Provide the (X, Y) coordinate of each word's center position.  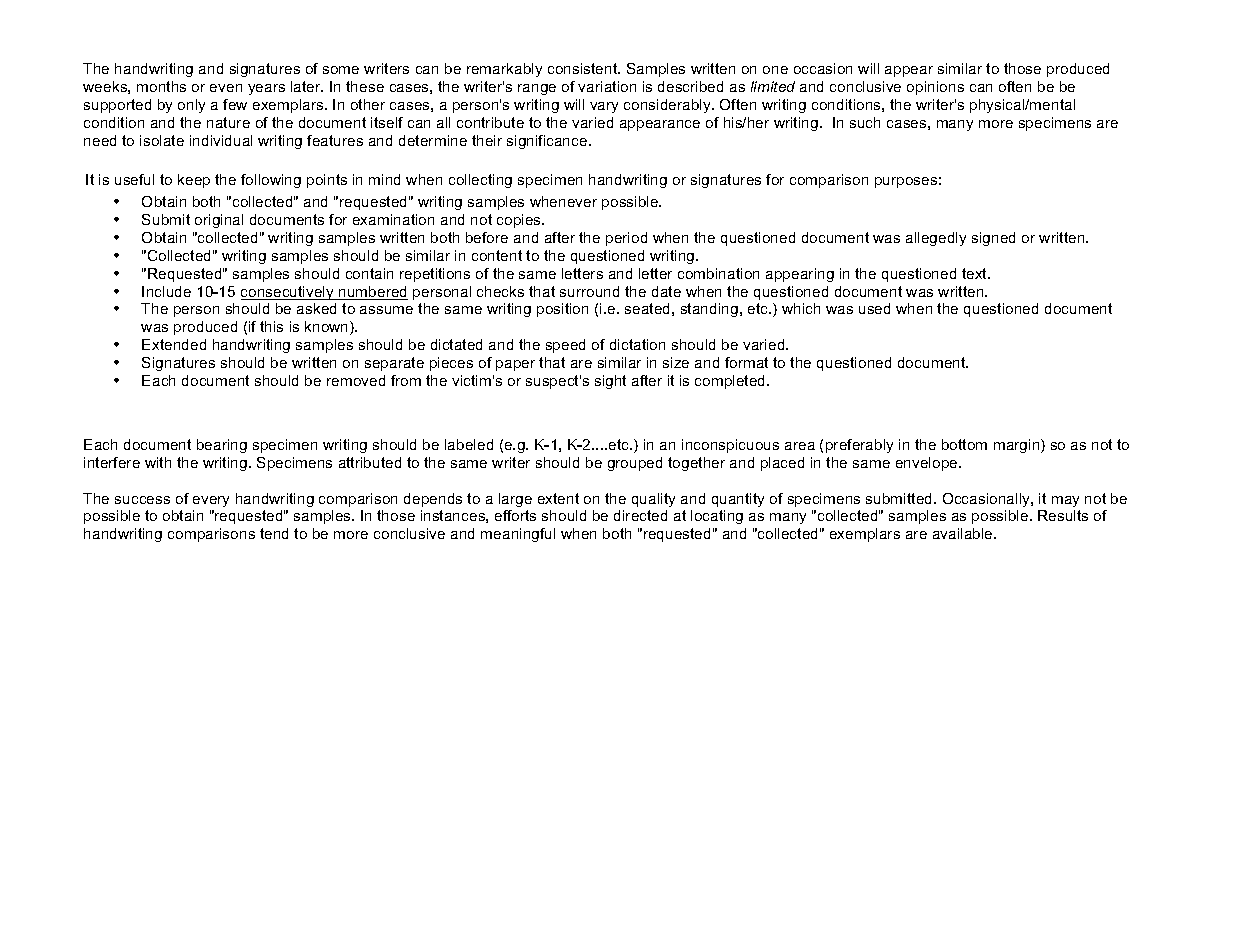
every (211, 501)
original (219, 221)
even (226, 88)
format (746, 362)
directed (640, 515)
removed (356, 380)
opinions (935, 88)
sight (610, 382)
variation (607, 86)
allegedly (936, 239)
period (626, 239)
